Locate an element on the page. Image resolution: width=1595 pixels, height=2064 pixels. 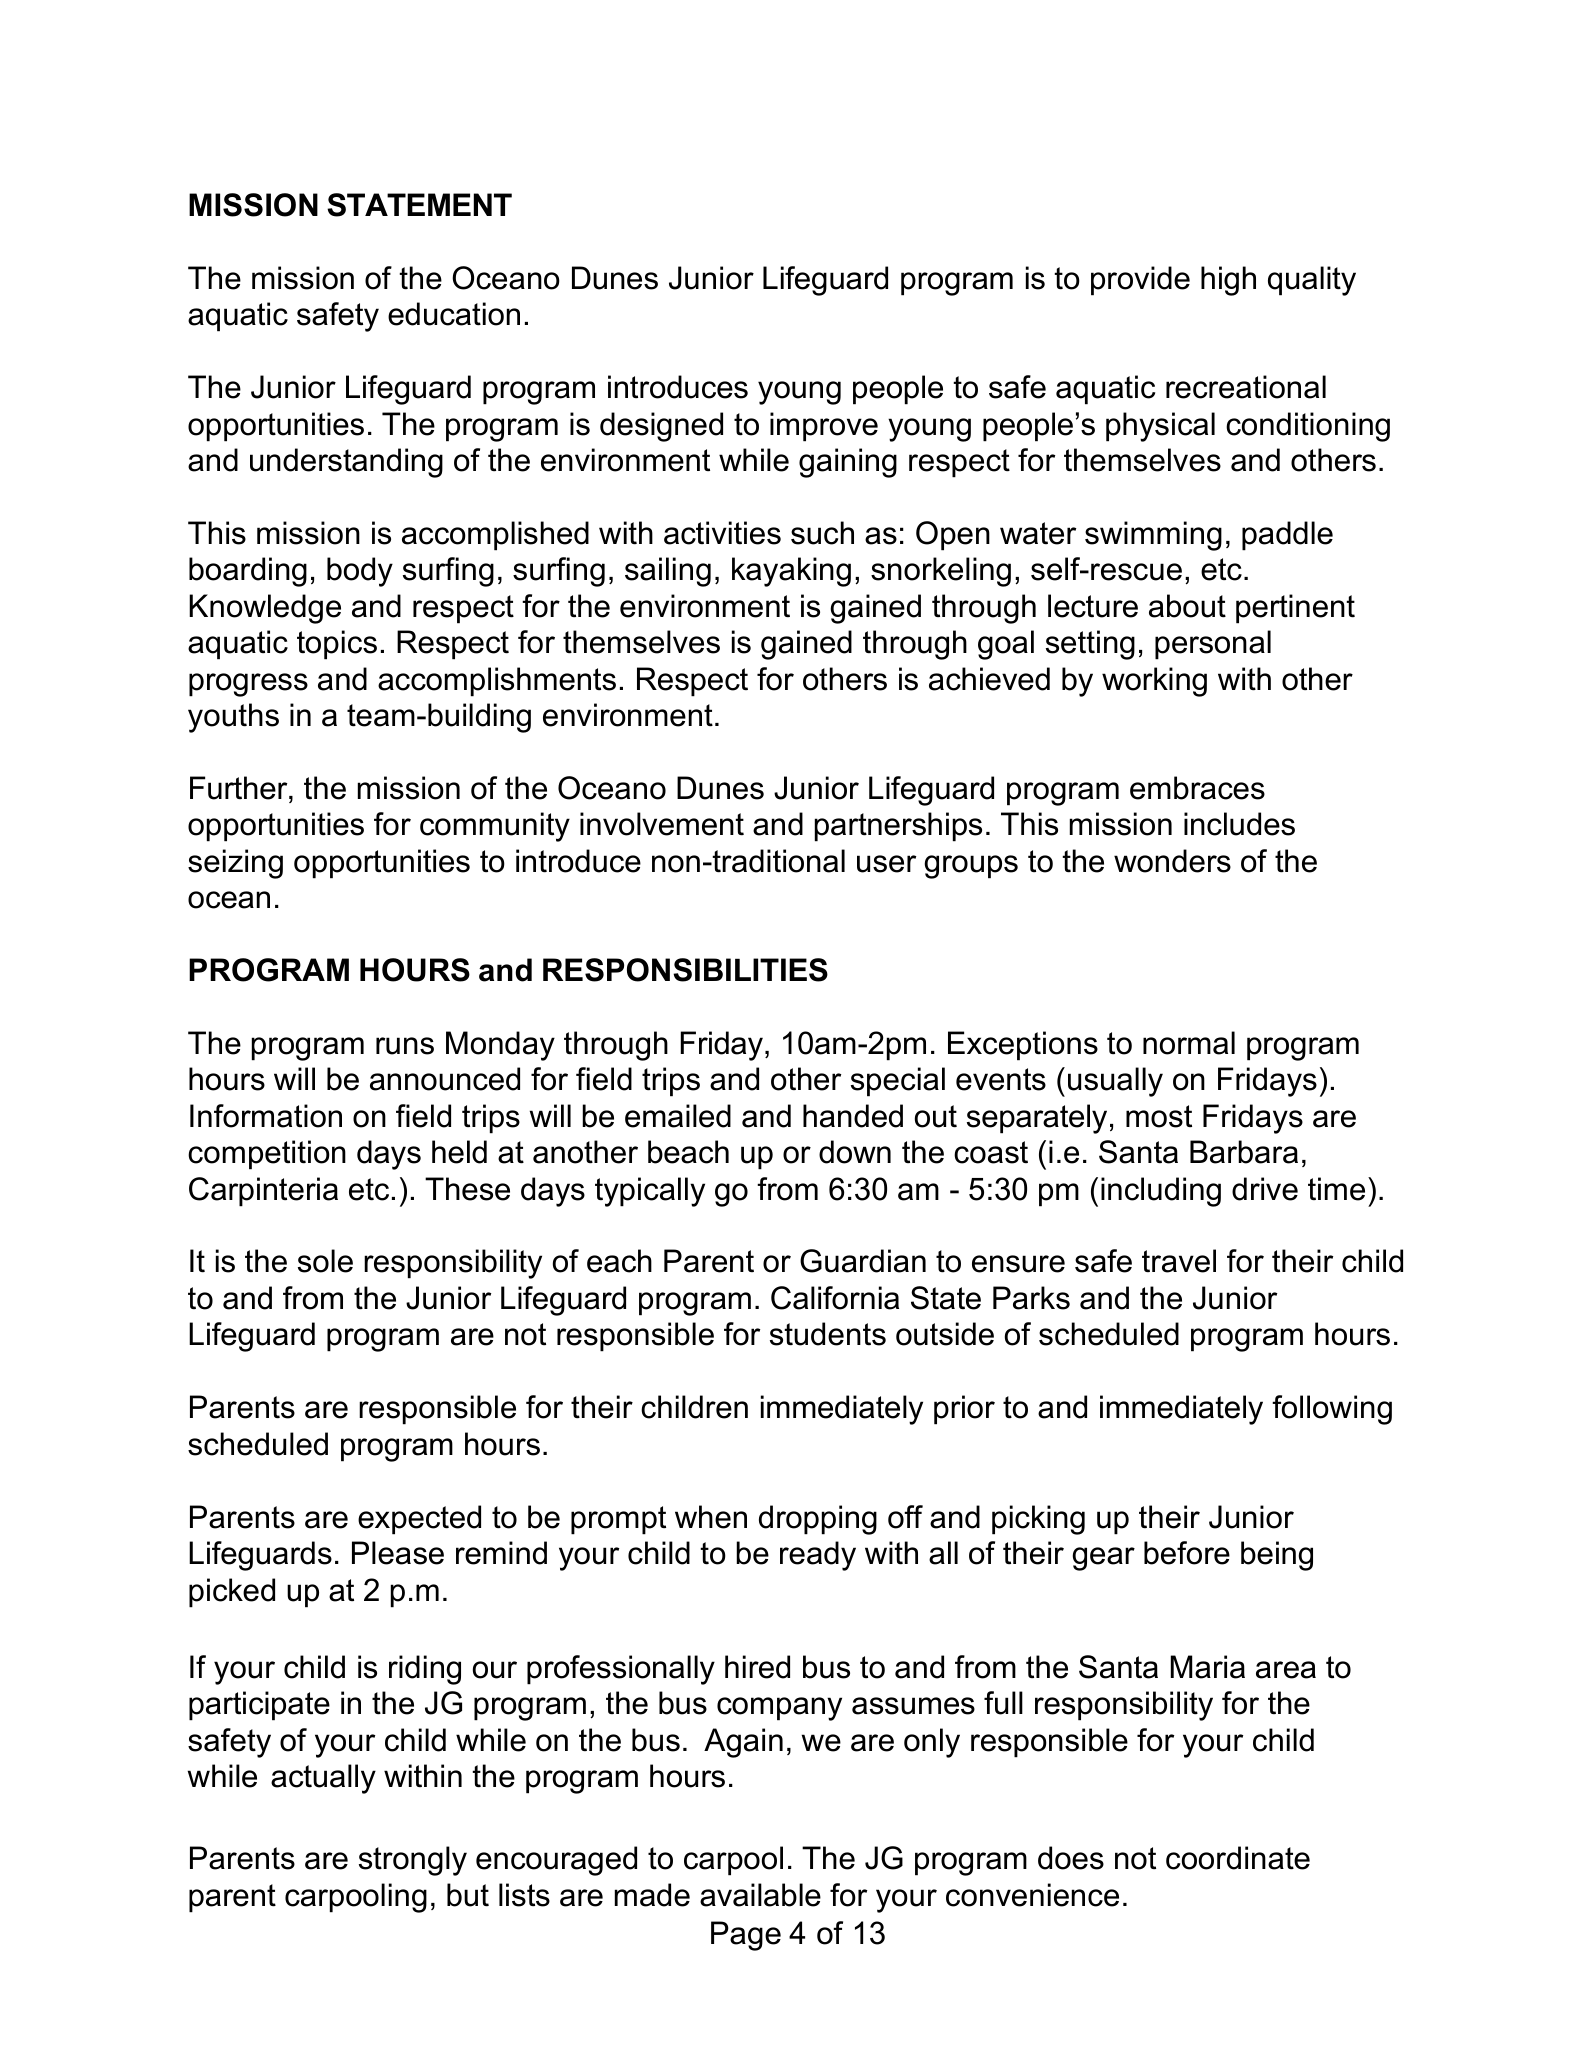
topics is located at coordinates (337, 645).
